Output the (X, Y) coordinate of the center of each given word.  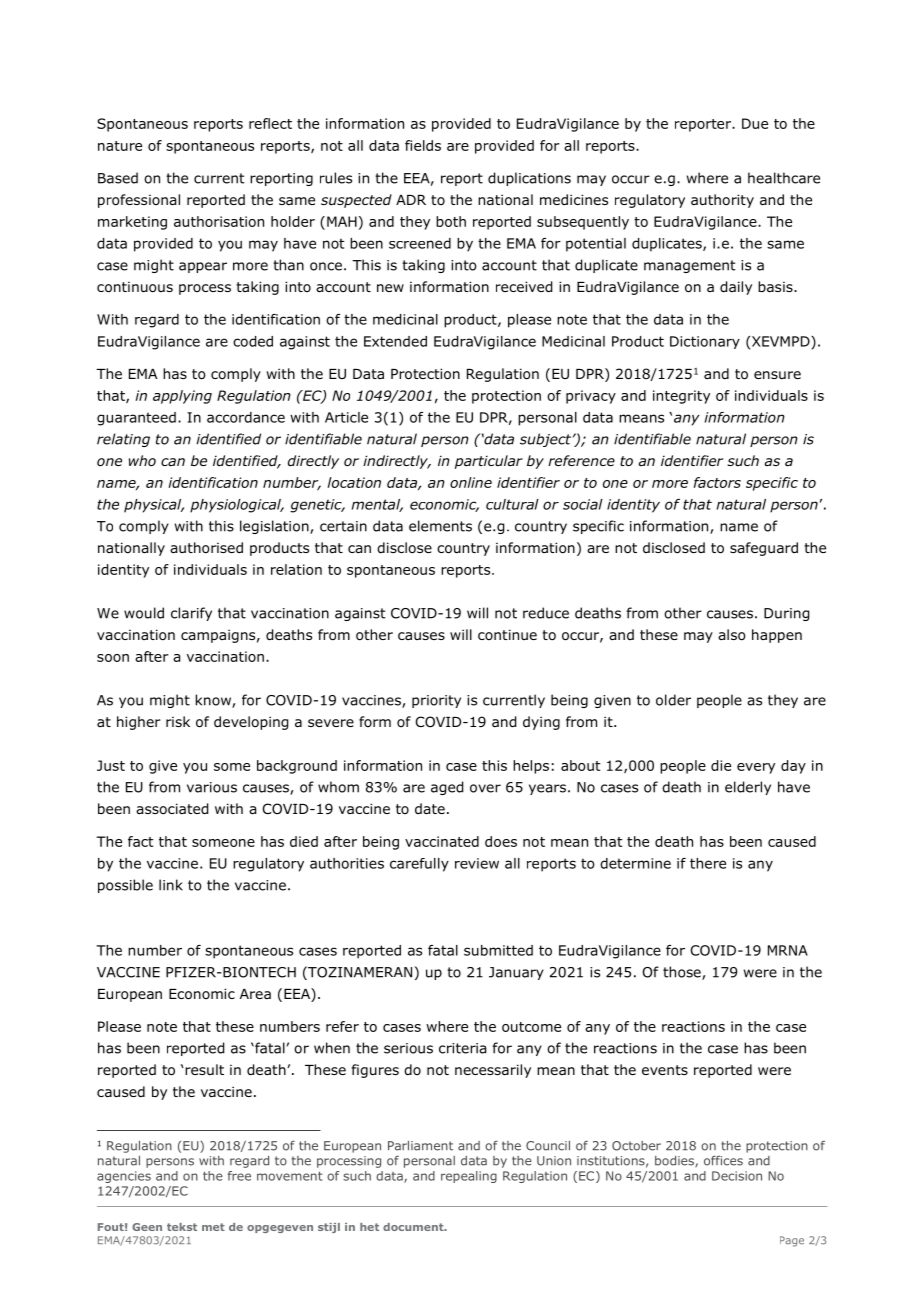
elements (440, 526)
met (213, 1227)
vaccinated (442, 841)
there (708, 863)
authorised (206, 548)
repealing (469, 1177)
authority (722, 201)
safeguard (764, 549)
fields (423, 145)
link (171, 885)
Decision (737, 1176)
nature (120, 146)
